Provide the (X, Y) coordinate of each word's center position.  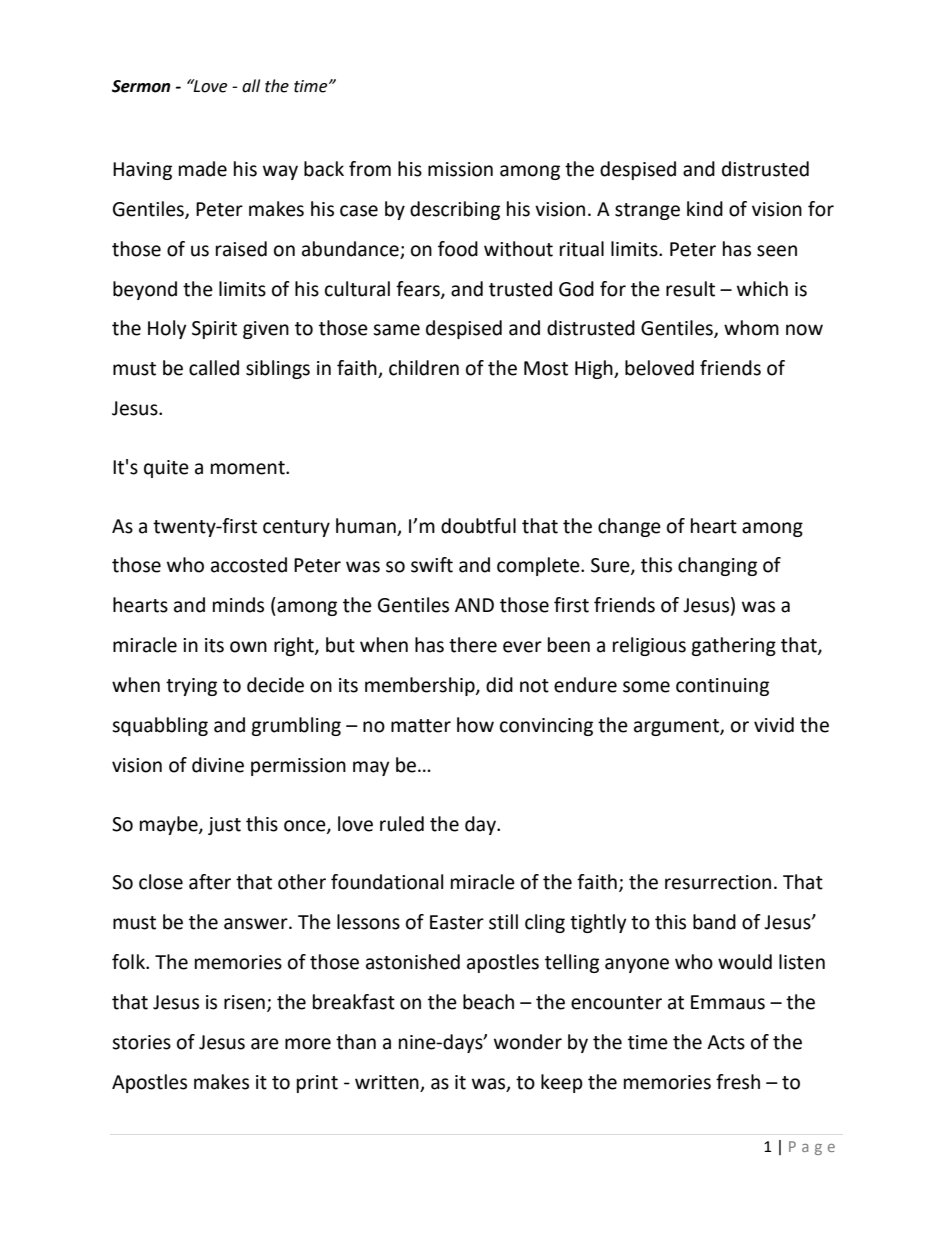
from (370, 169)
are (265, 1044)
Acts (726, 1042)
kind (705, 209)
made (203, 169)
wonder (528, 1042)
